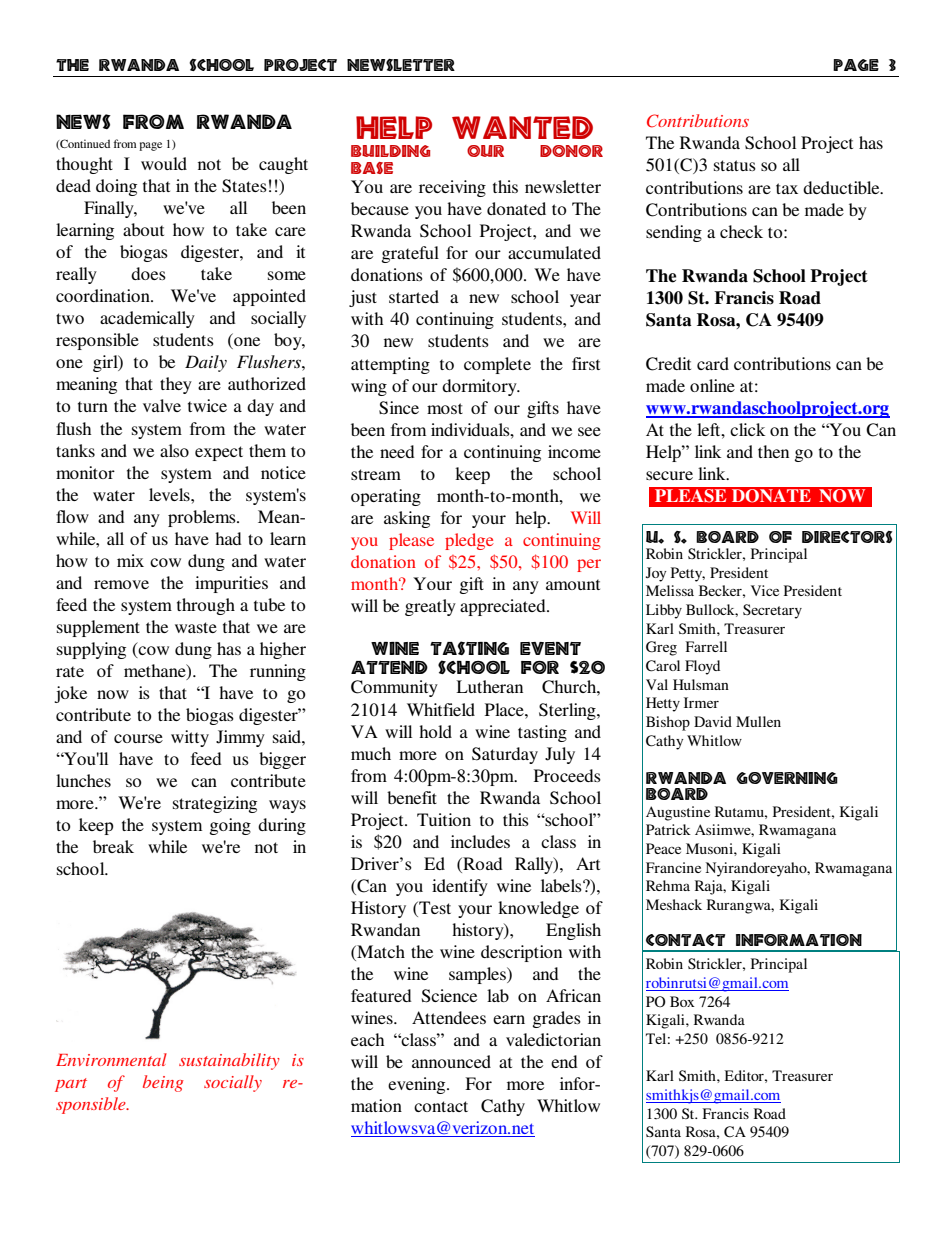  I want to click on being, so click(163, 1083).
